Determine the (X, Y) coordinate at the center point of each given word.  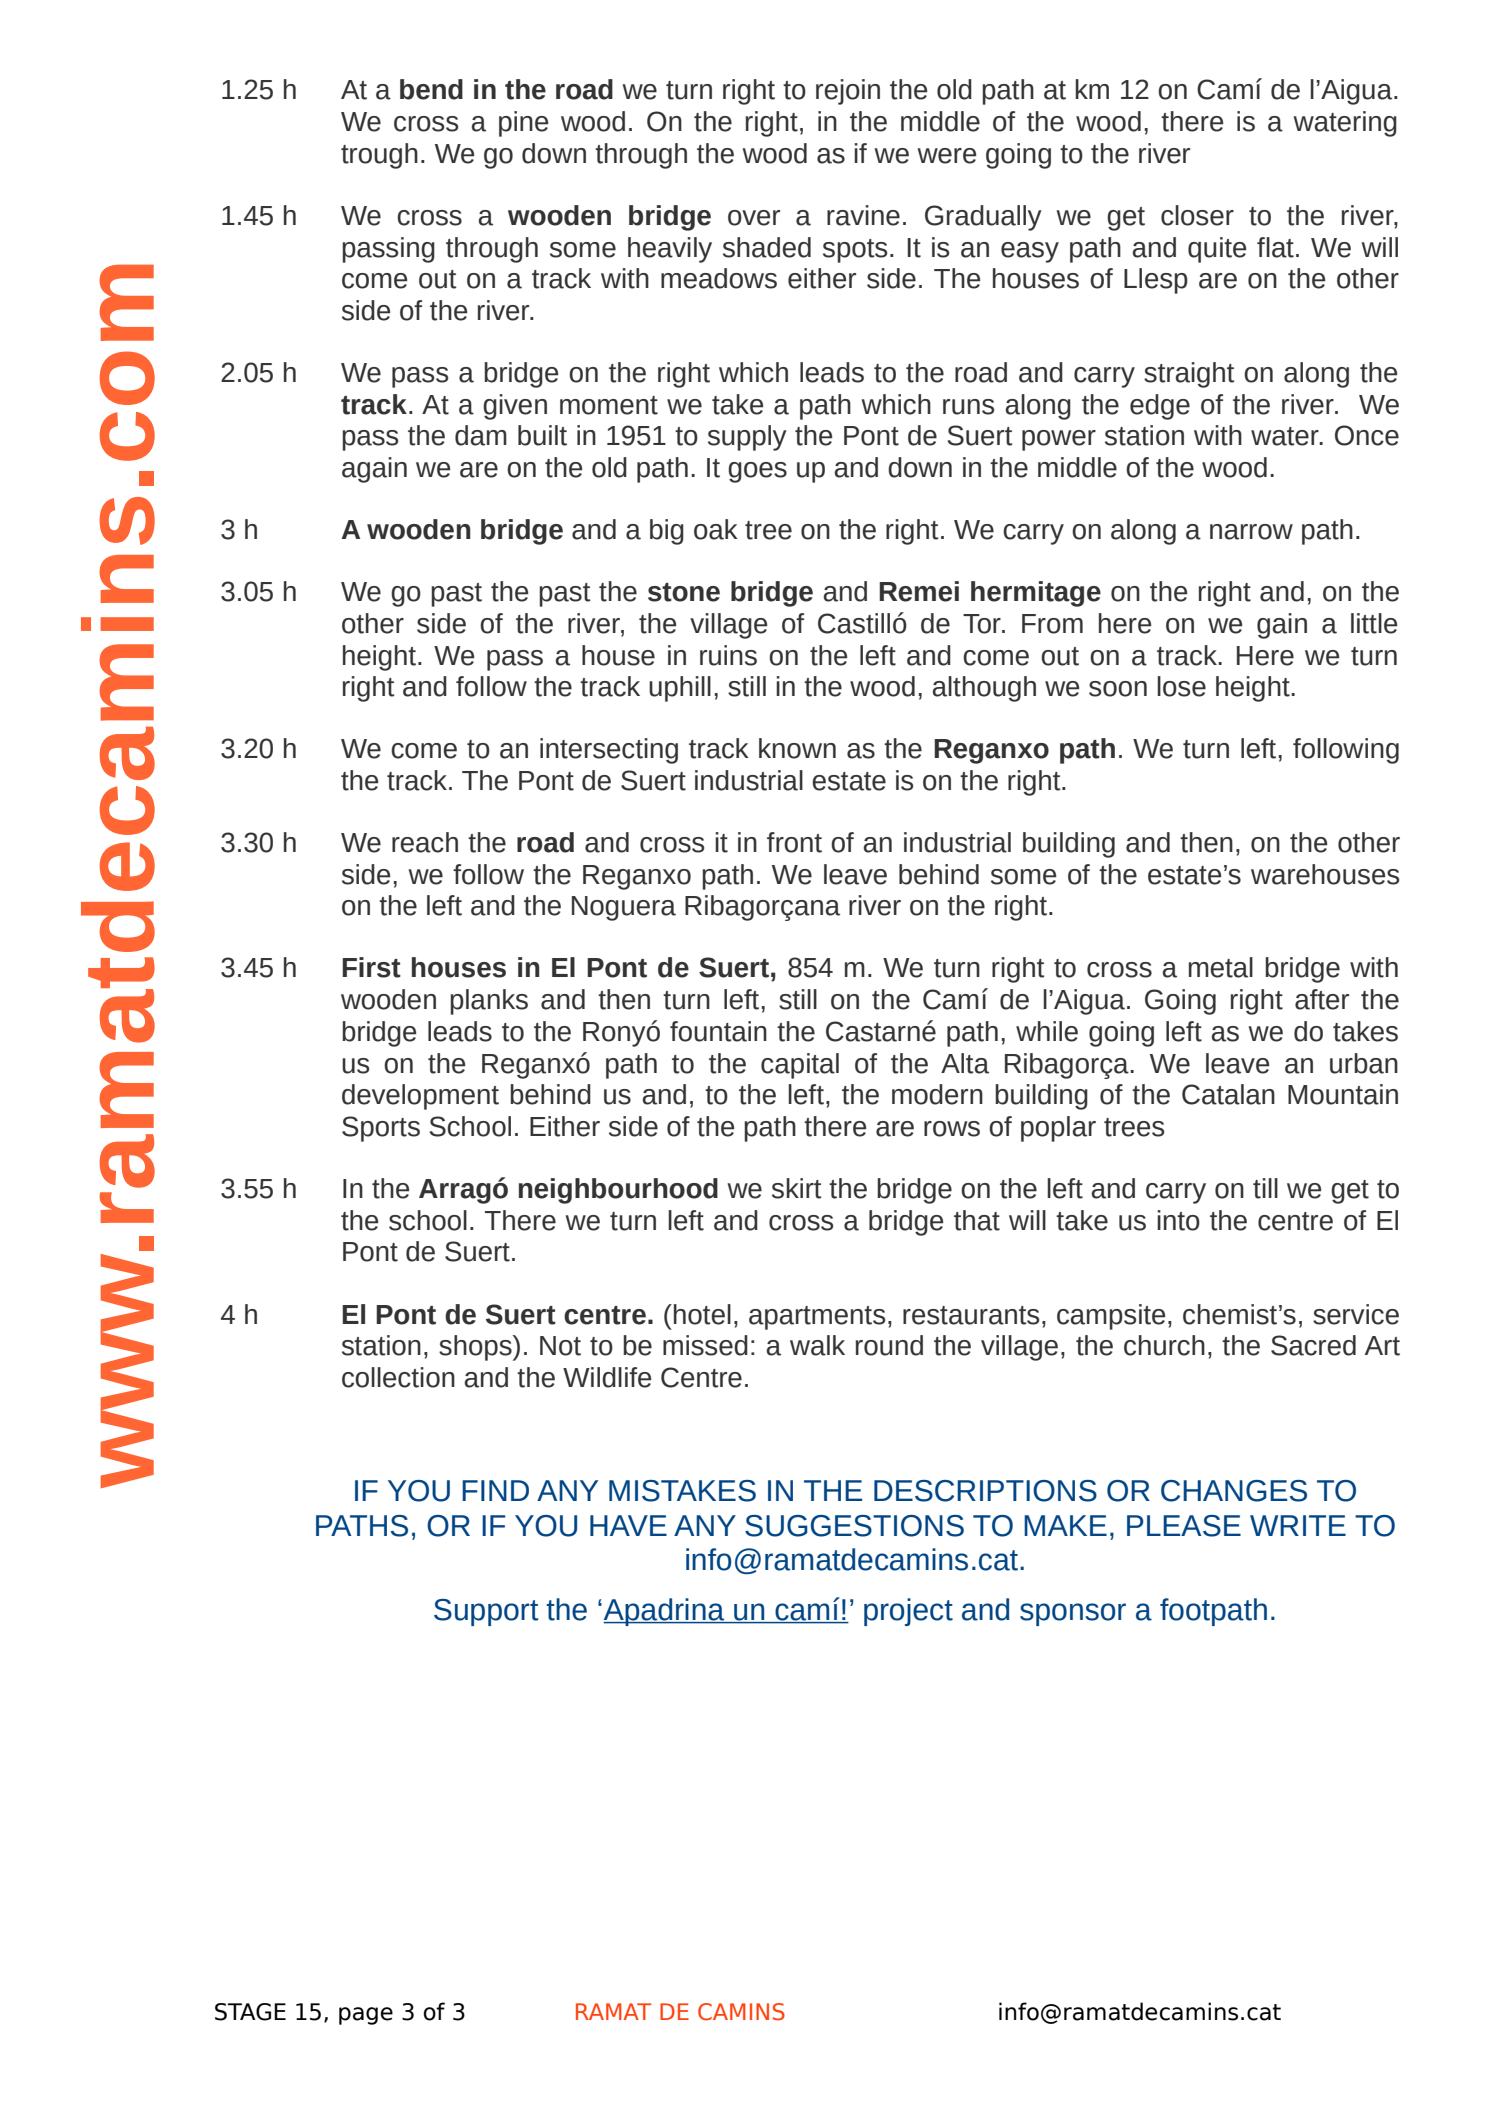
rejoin (848, 92)
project (908, 1612)
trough (379, 156)
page (366, 2016)
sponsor (1073, 1614)
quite (1217, 250)
